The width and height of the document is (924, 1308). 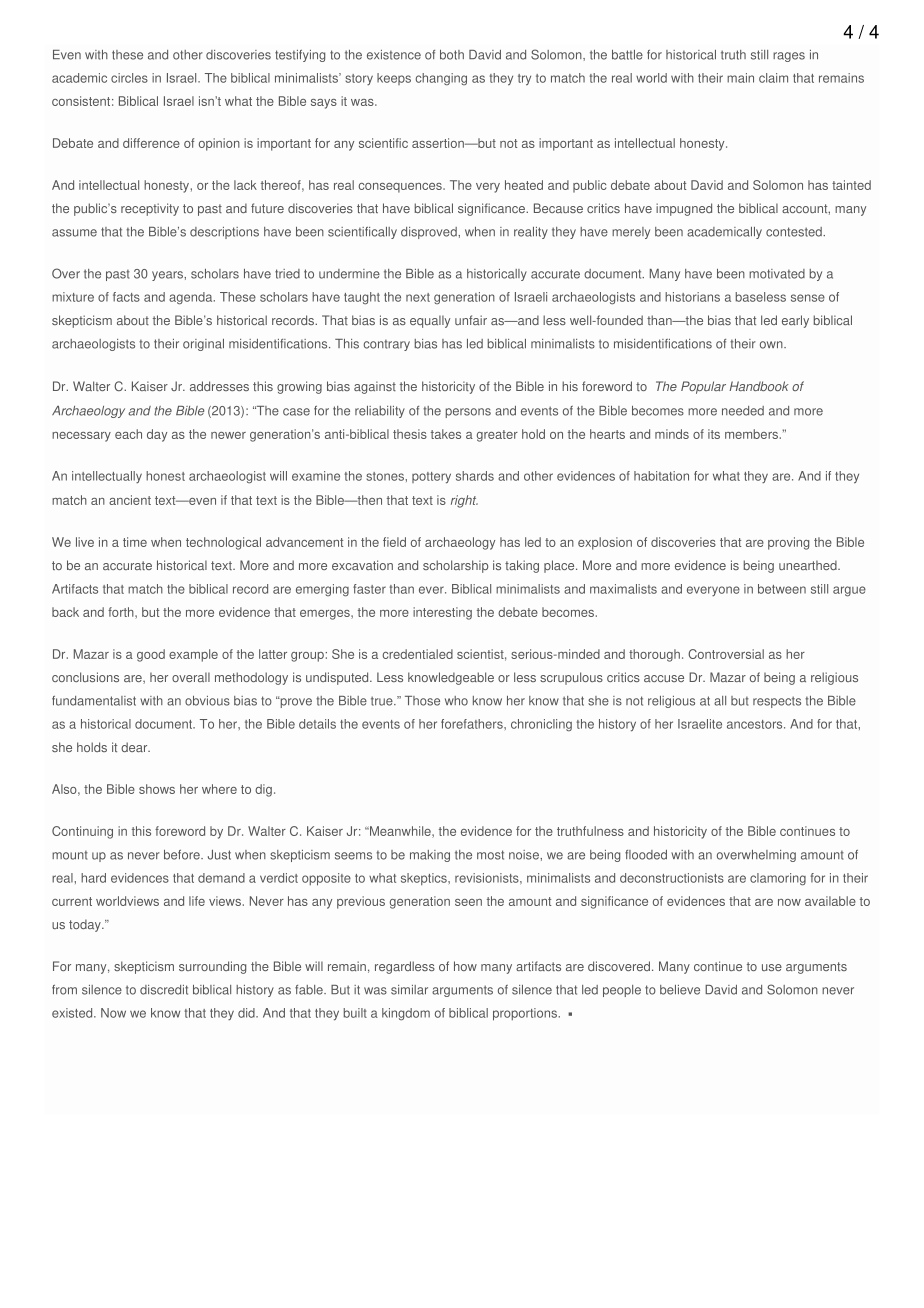 I want to click on good, so click(x=151, y=655).
